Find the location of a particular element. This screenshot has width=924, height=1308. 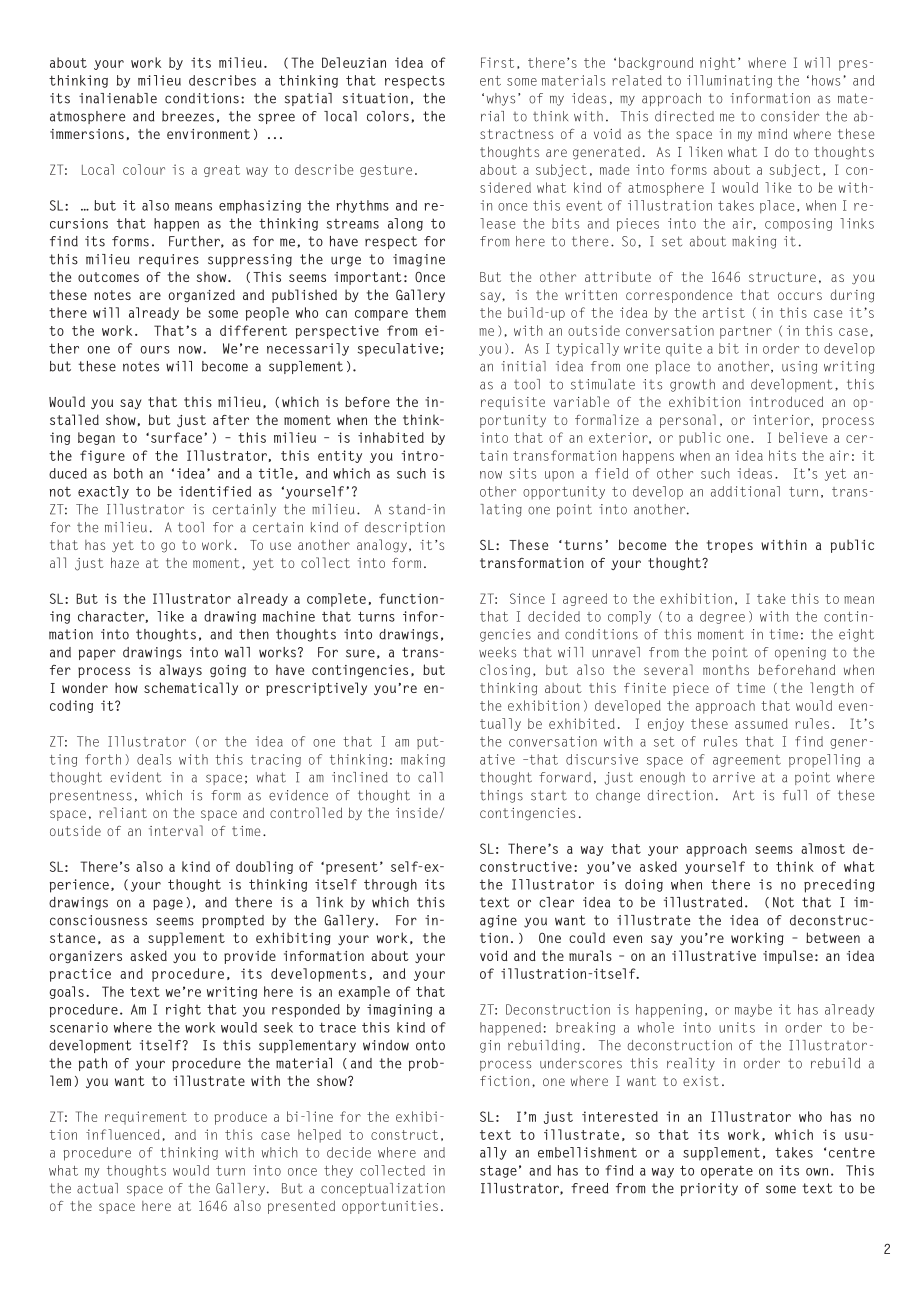

always is located at coordinates (180, 670).
